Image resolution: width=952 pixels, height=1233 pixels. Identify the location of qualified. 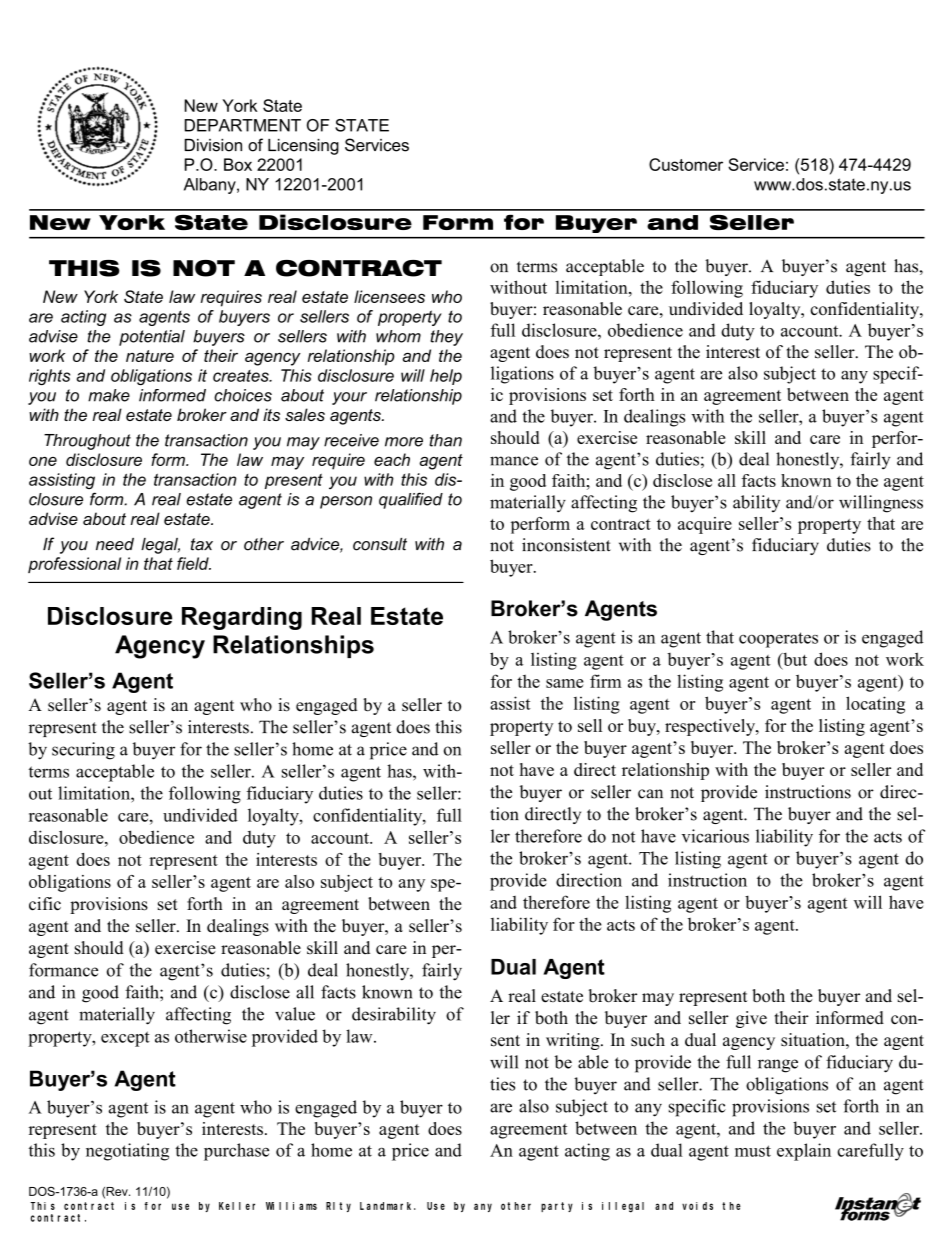
(411, 500).
